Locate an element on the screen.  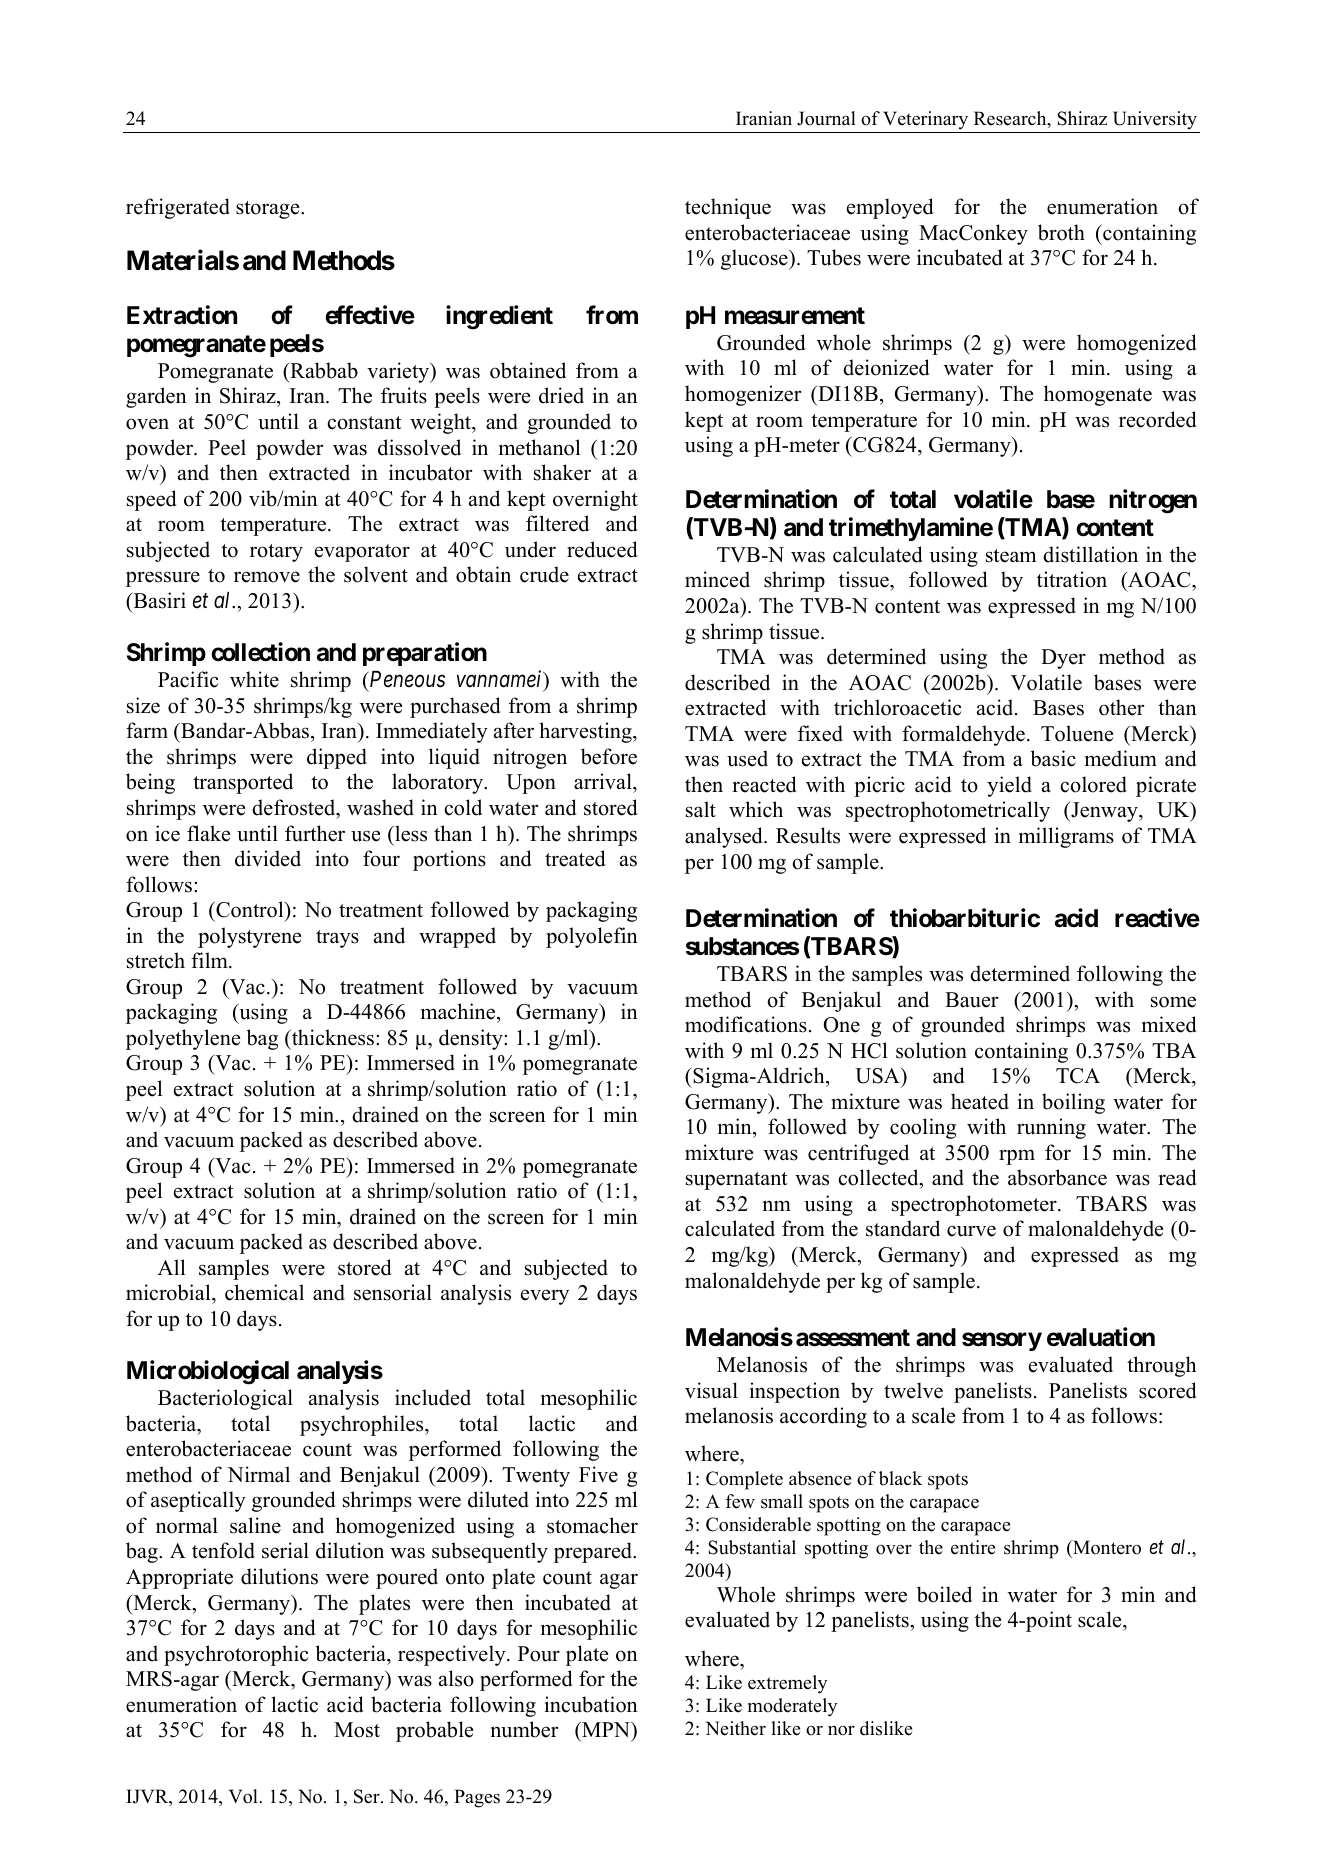
thickness is located at coordinates (333, 1037).
